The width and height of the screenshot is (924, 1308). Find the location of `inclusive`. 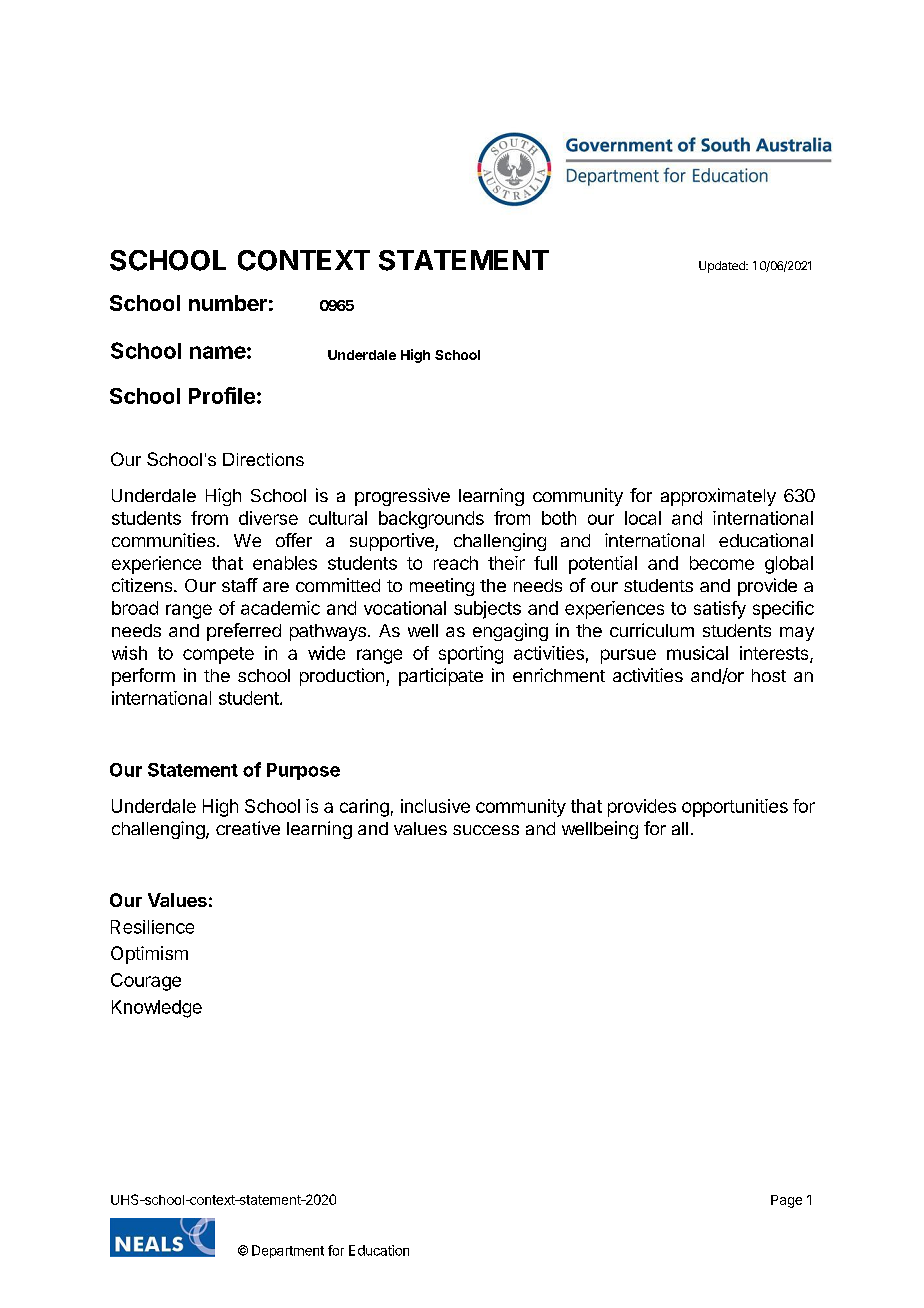

inclusive is located at coordinates (435, 806).
